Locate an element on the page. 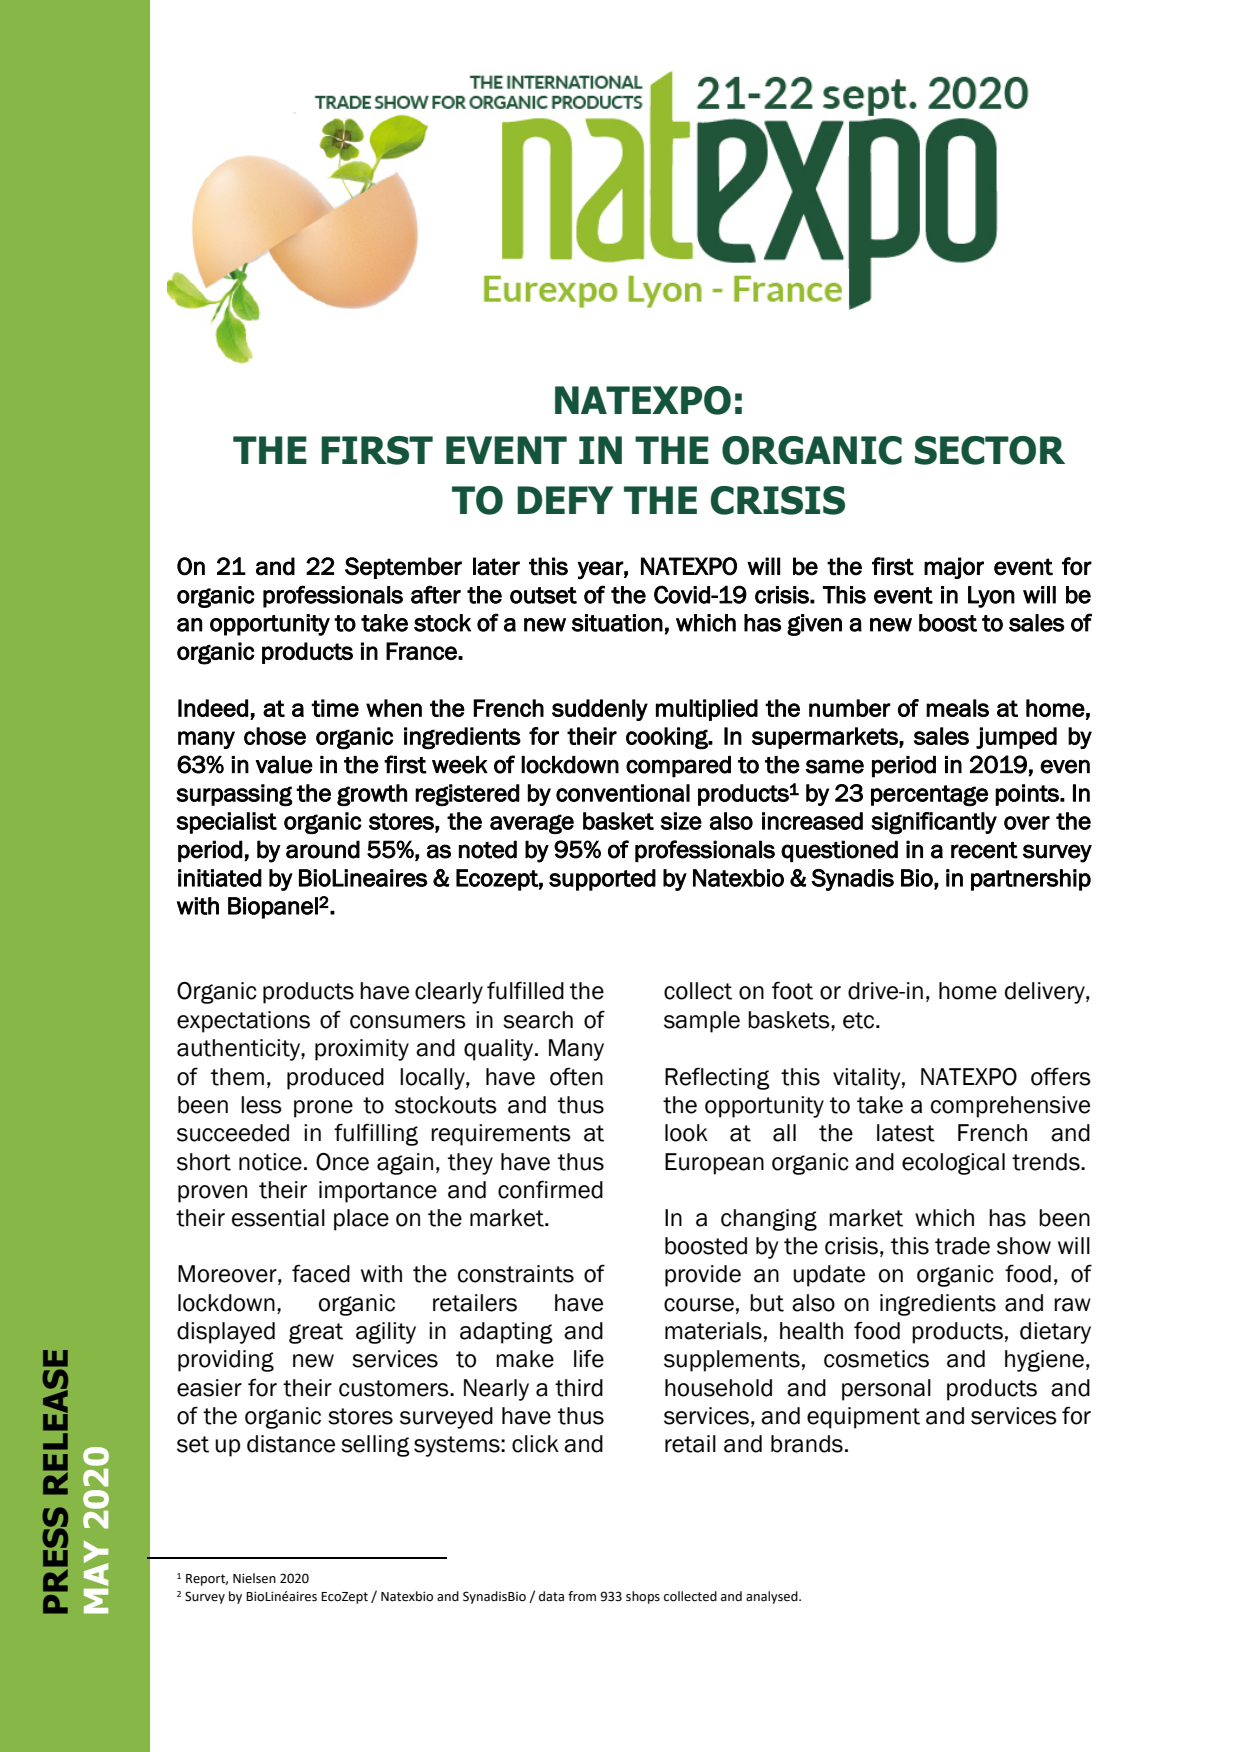 The image size is (1238, 1752). sample is located at coordinates (702, 1022).
